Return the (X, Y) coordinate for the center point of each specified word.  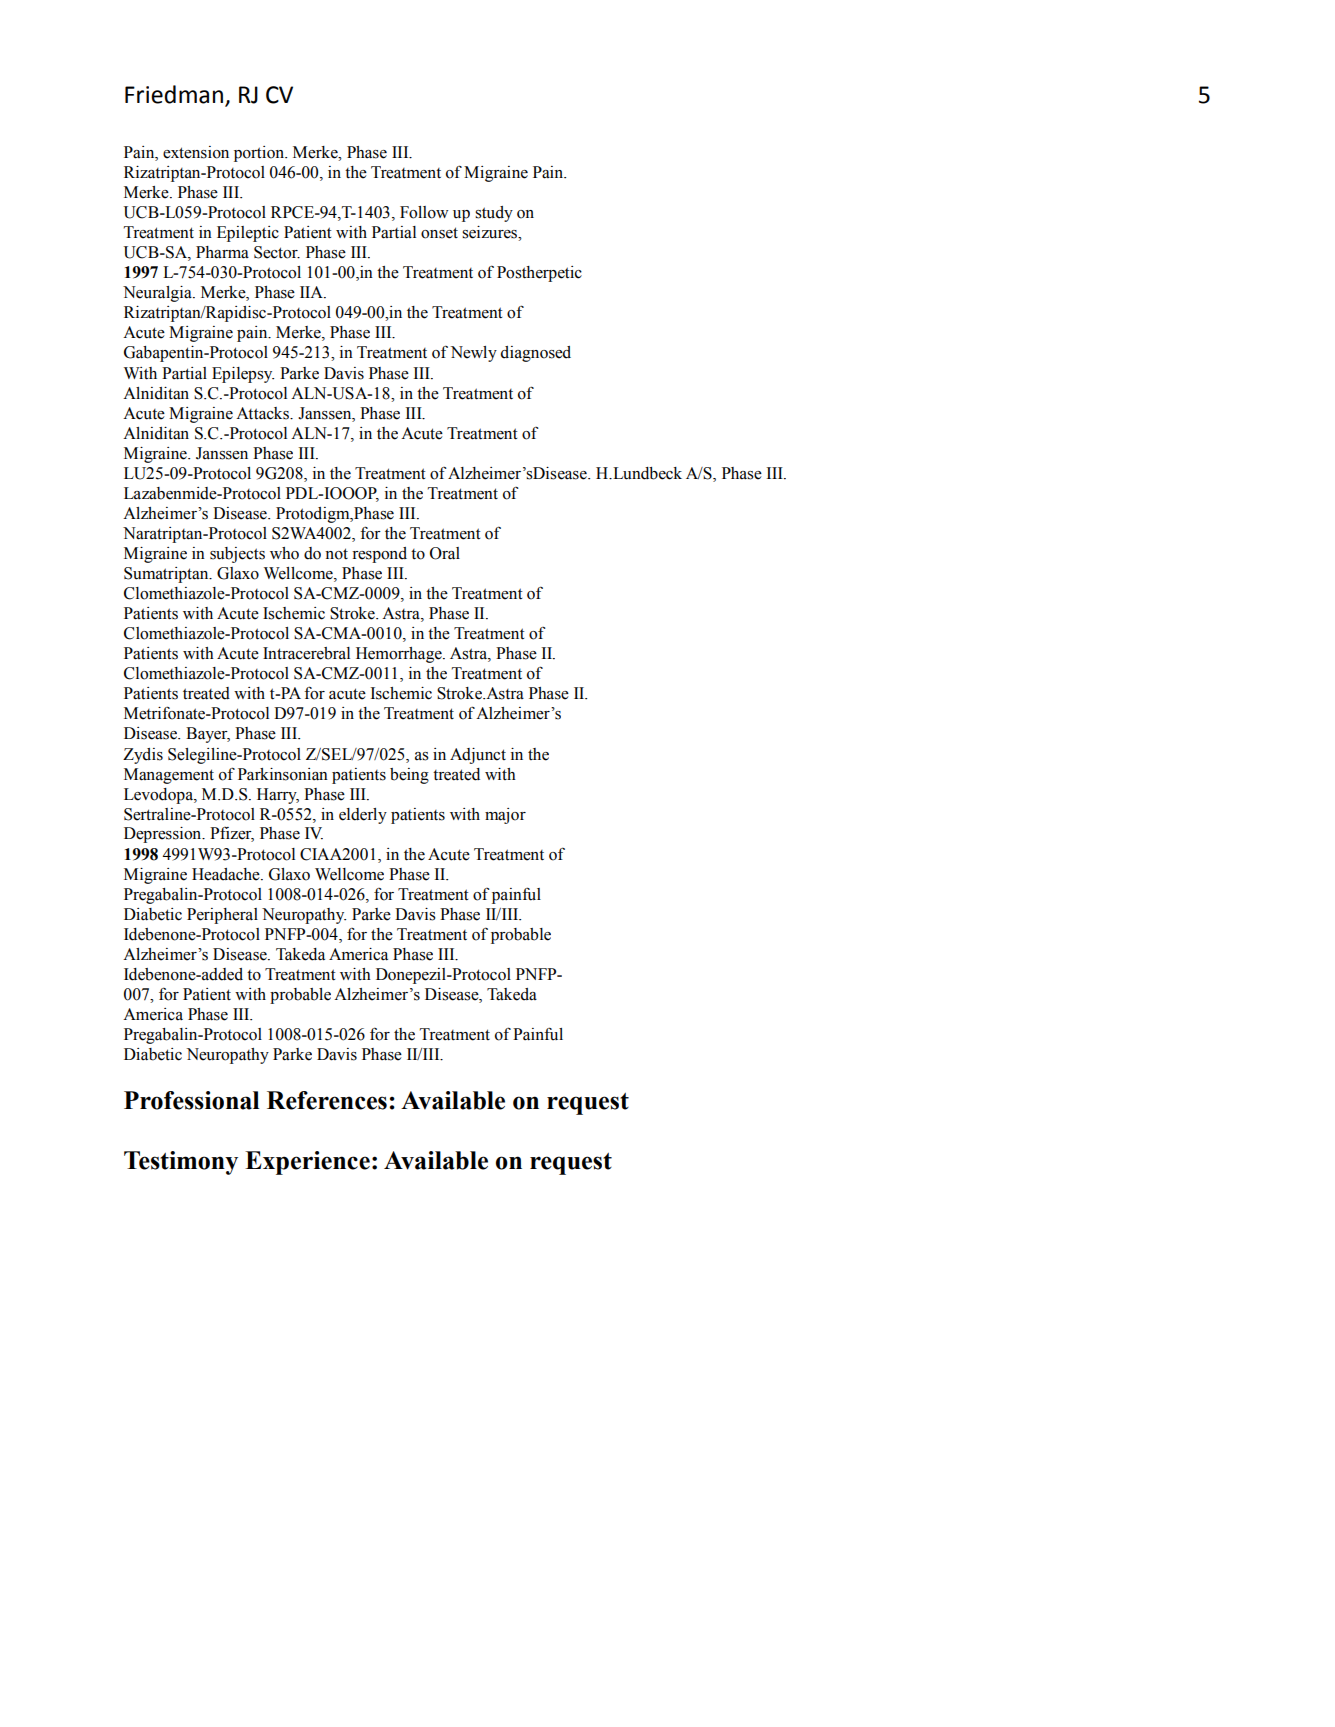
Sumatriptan (167, 575)
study (494, 214)
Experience (307, 1163)
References (327, 1100)
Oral (445, 553)
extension (196, 152)
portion (260, 154)
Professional (191, 1100)
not (336, 554)
